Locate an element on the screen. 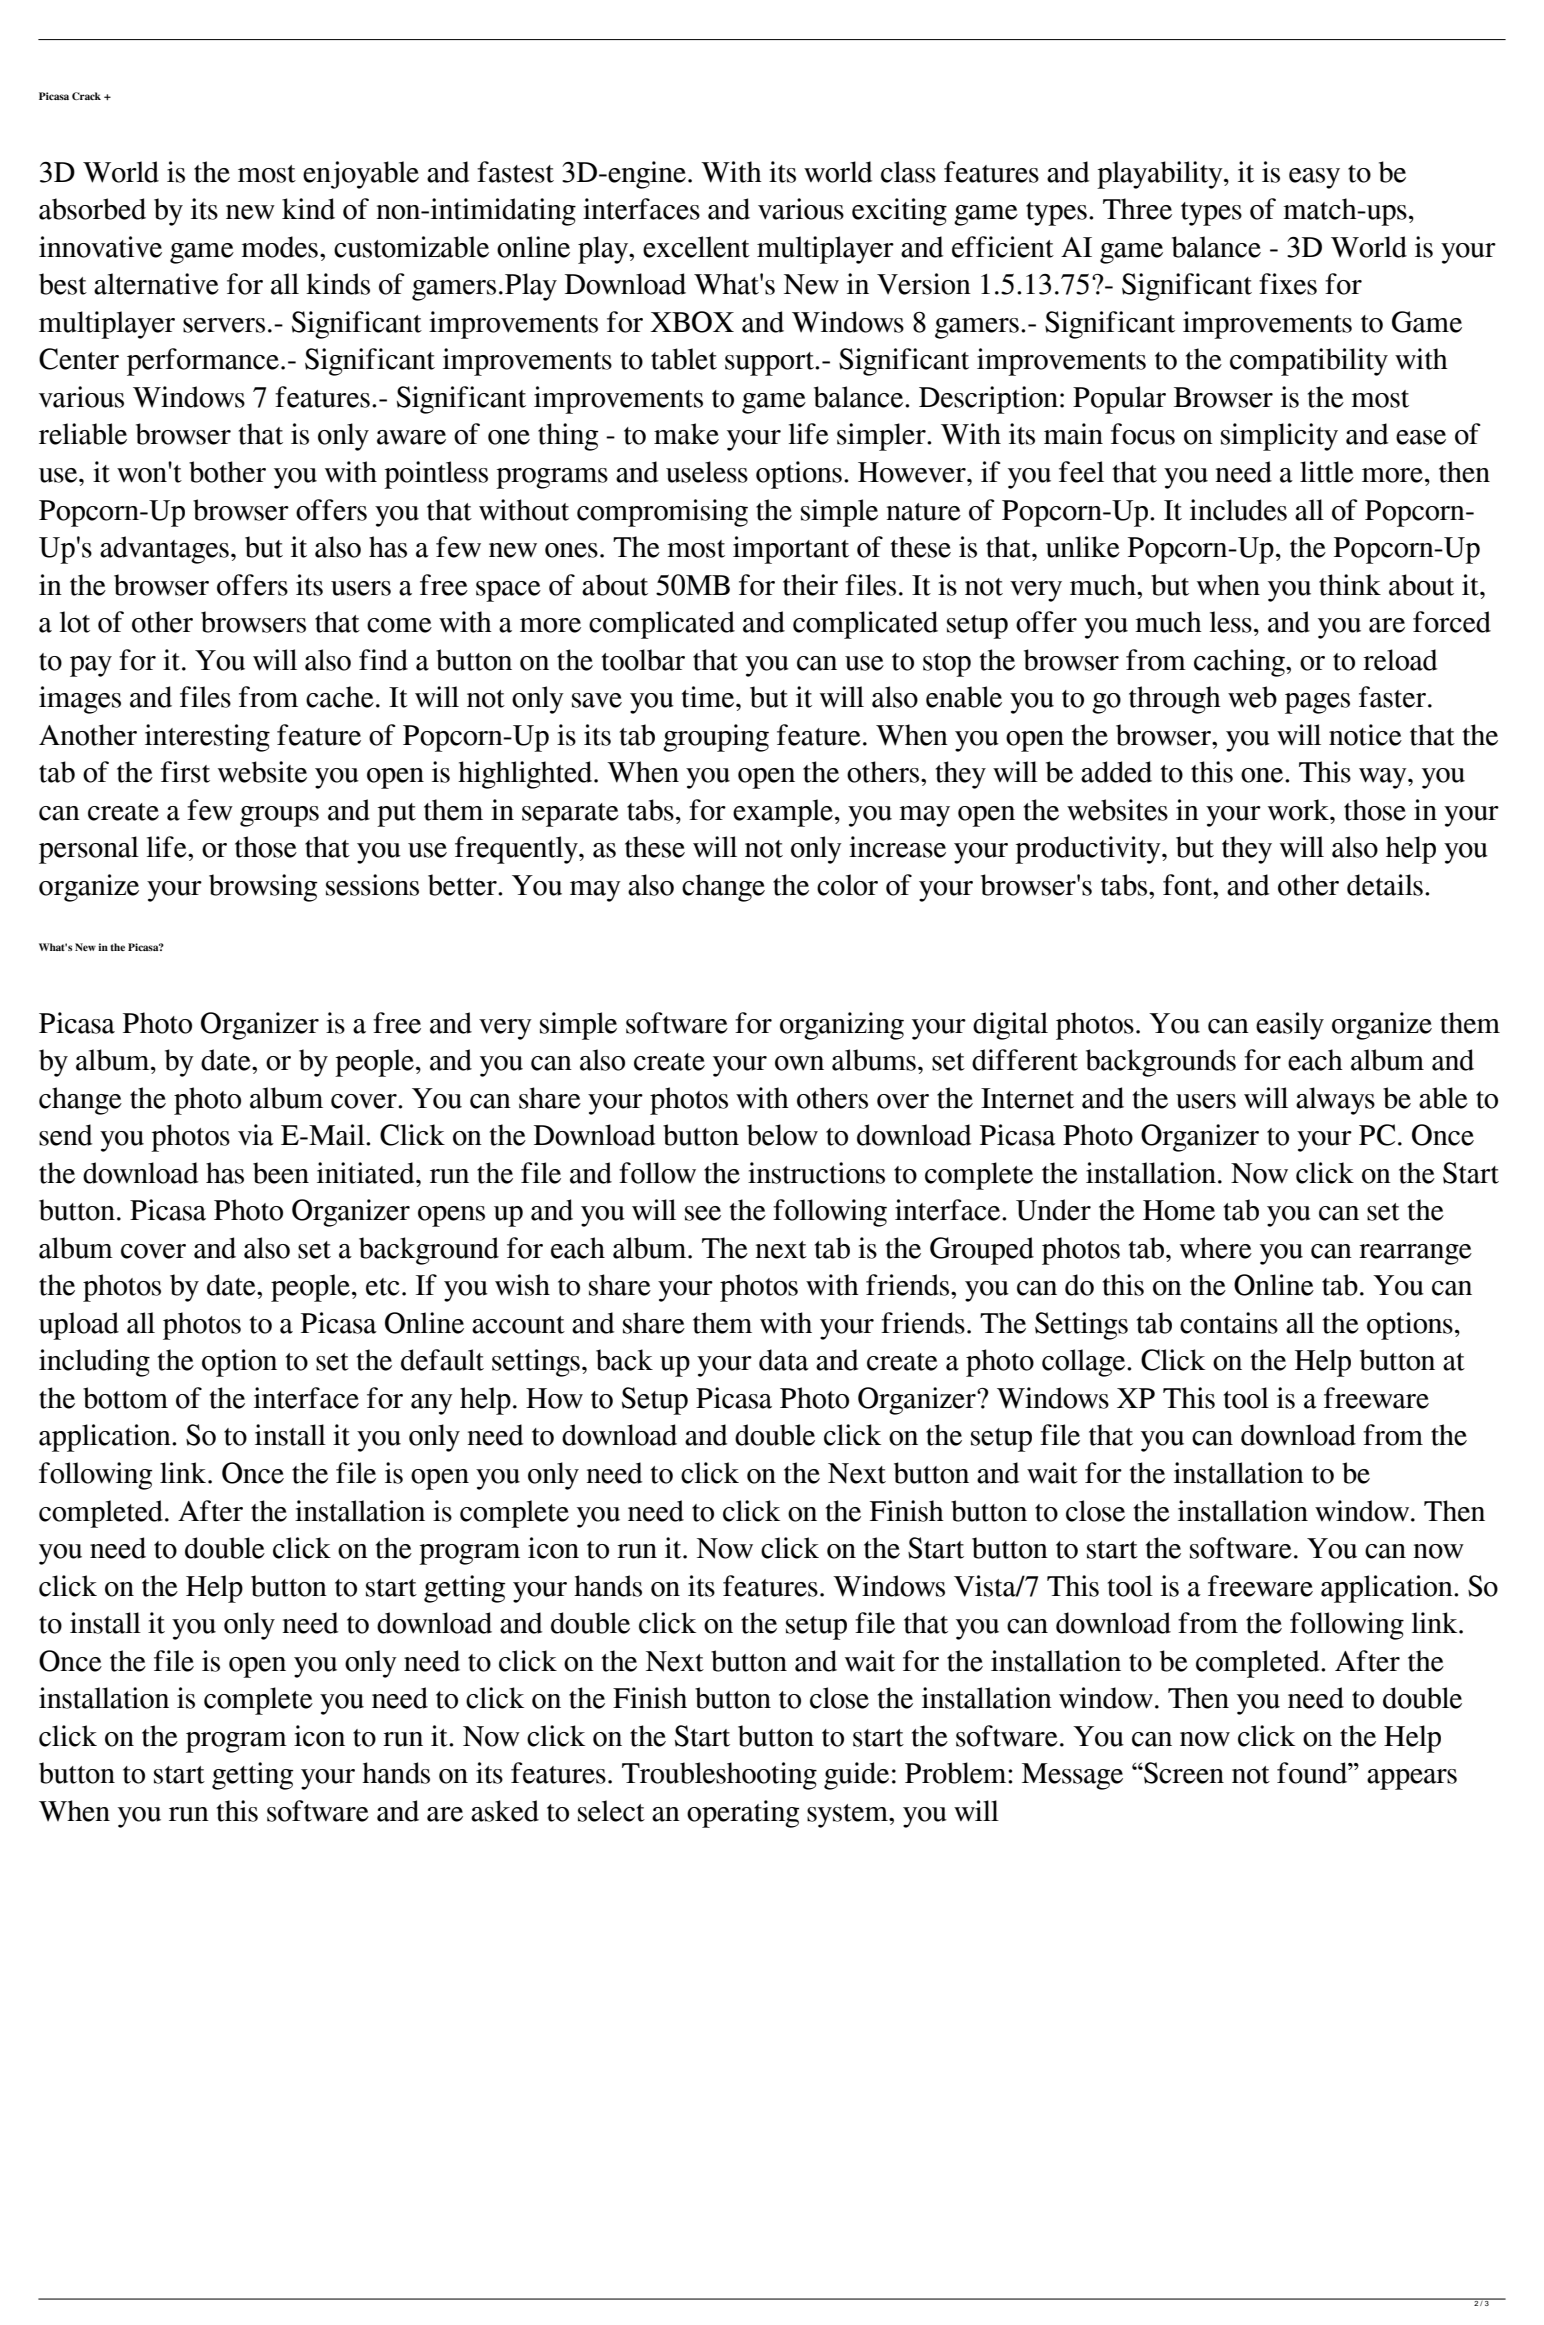 The image size is (1544, 2325). interesting is located at coordinates (207, 738).
